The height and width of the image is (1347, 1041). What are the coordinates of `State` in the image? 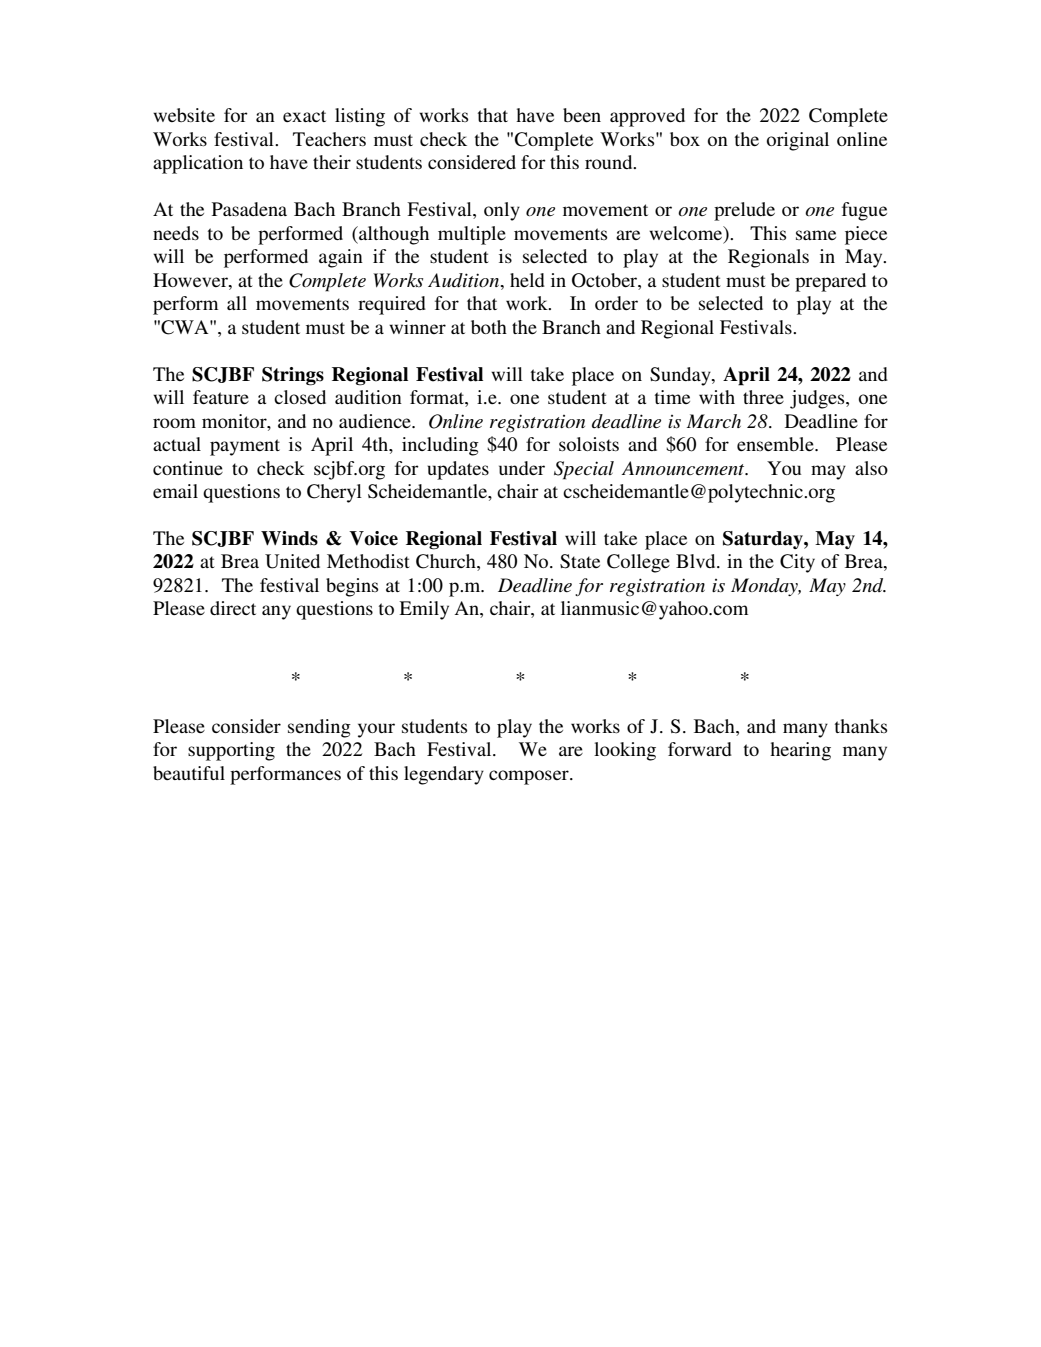 It's located at (580, 561).
